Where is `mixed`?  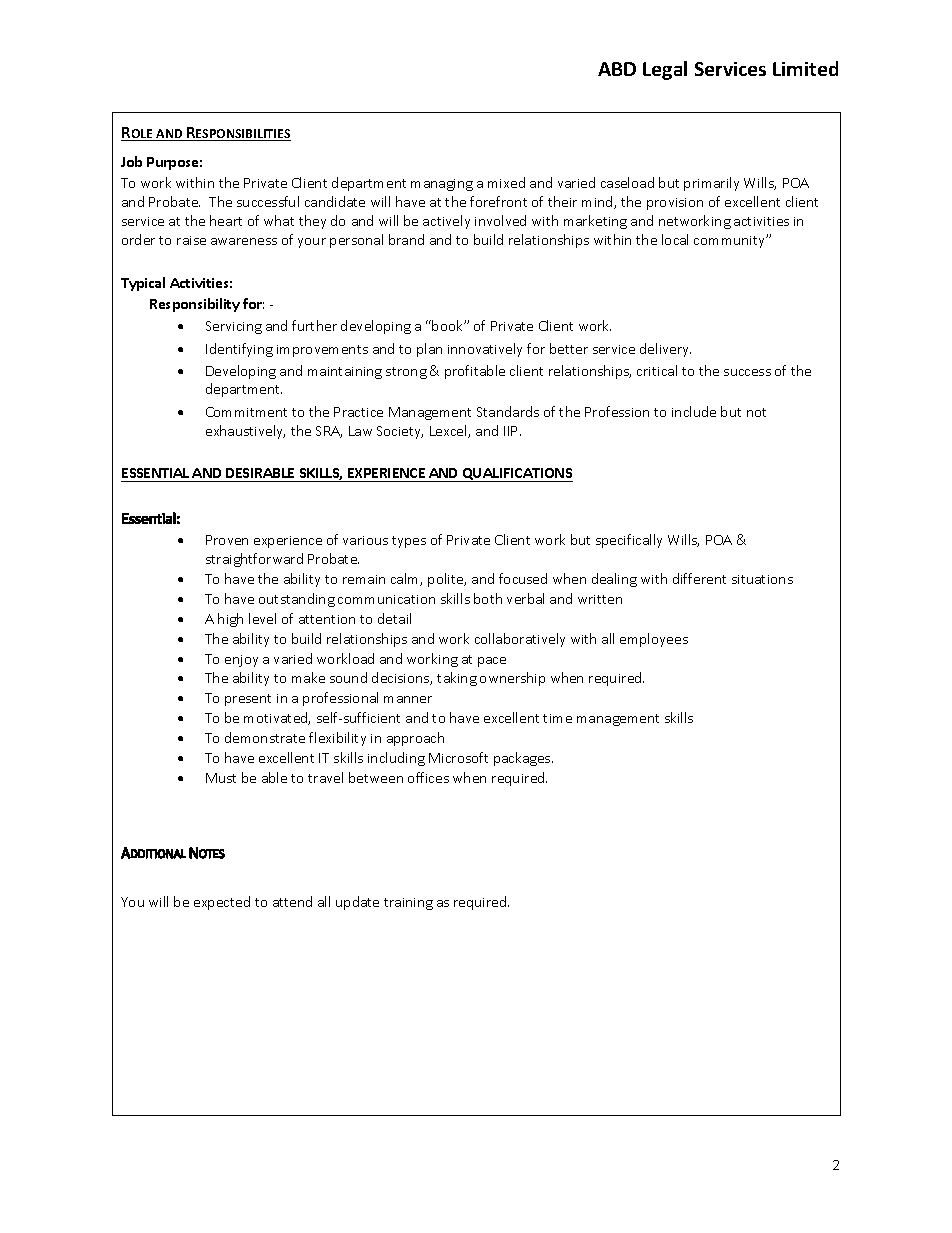 mixed is located at coordinates (506, 182).
